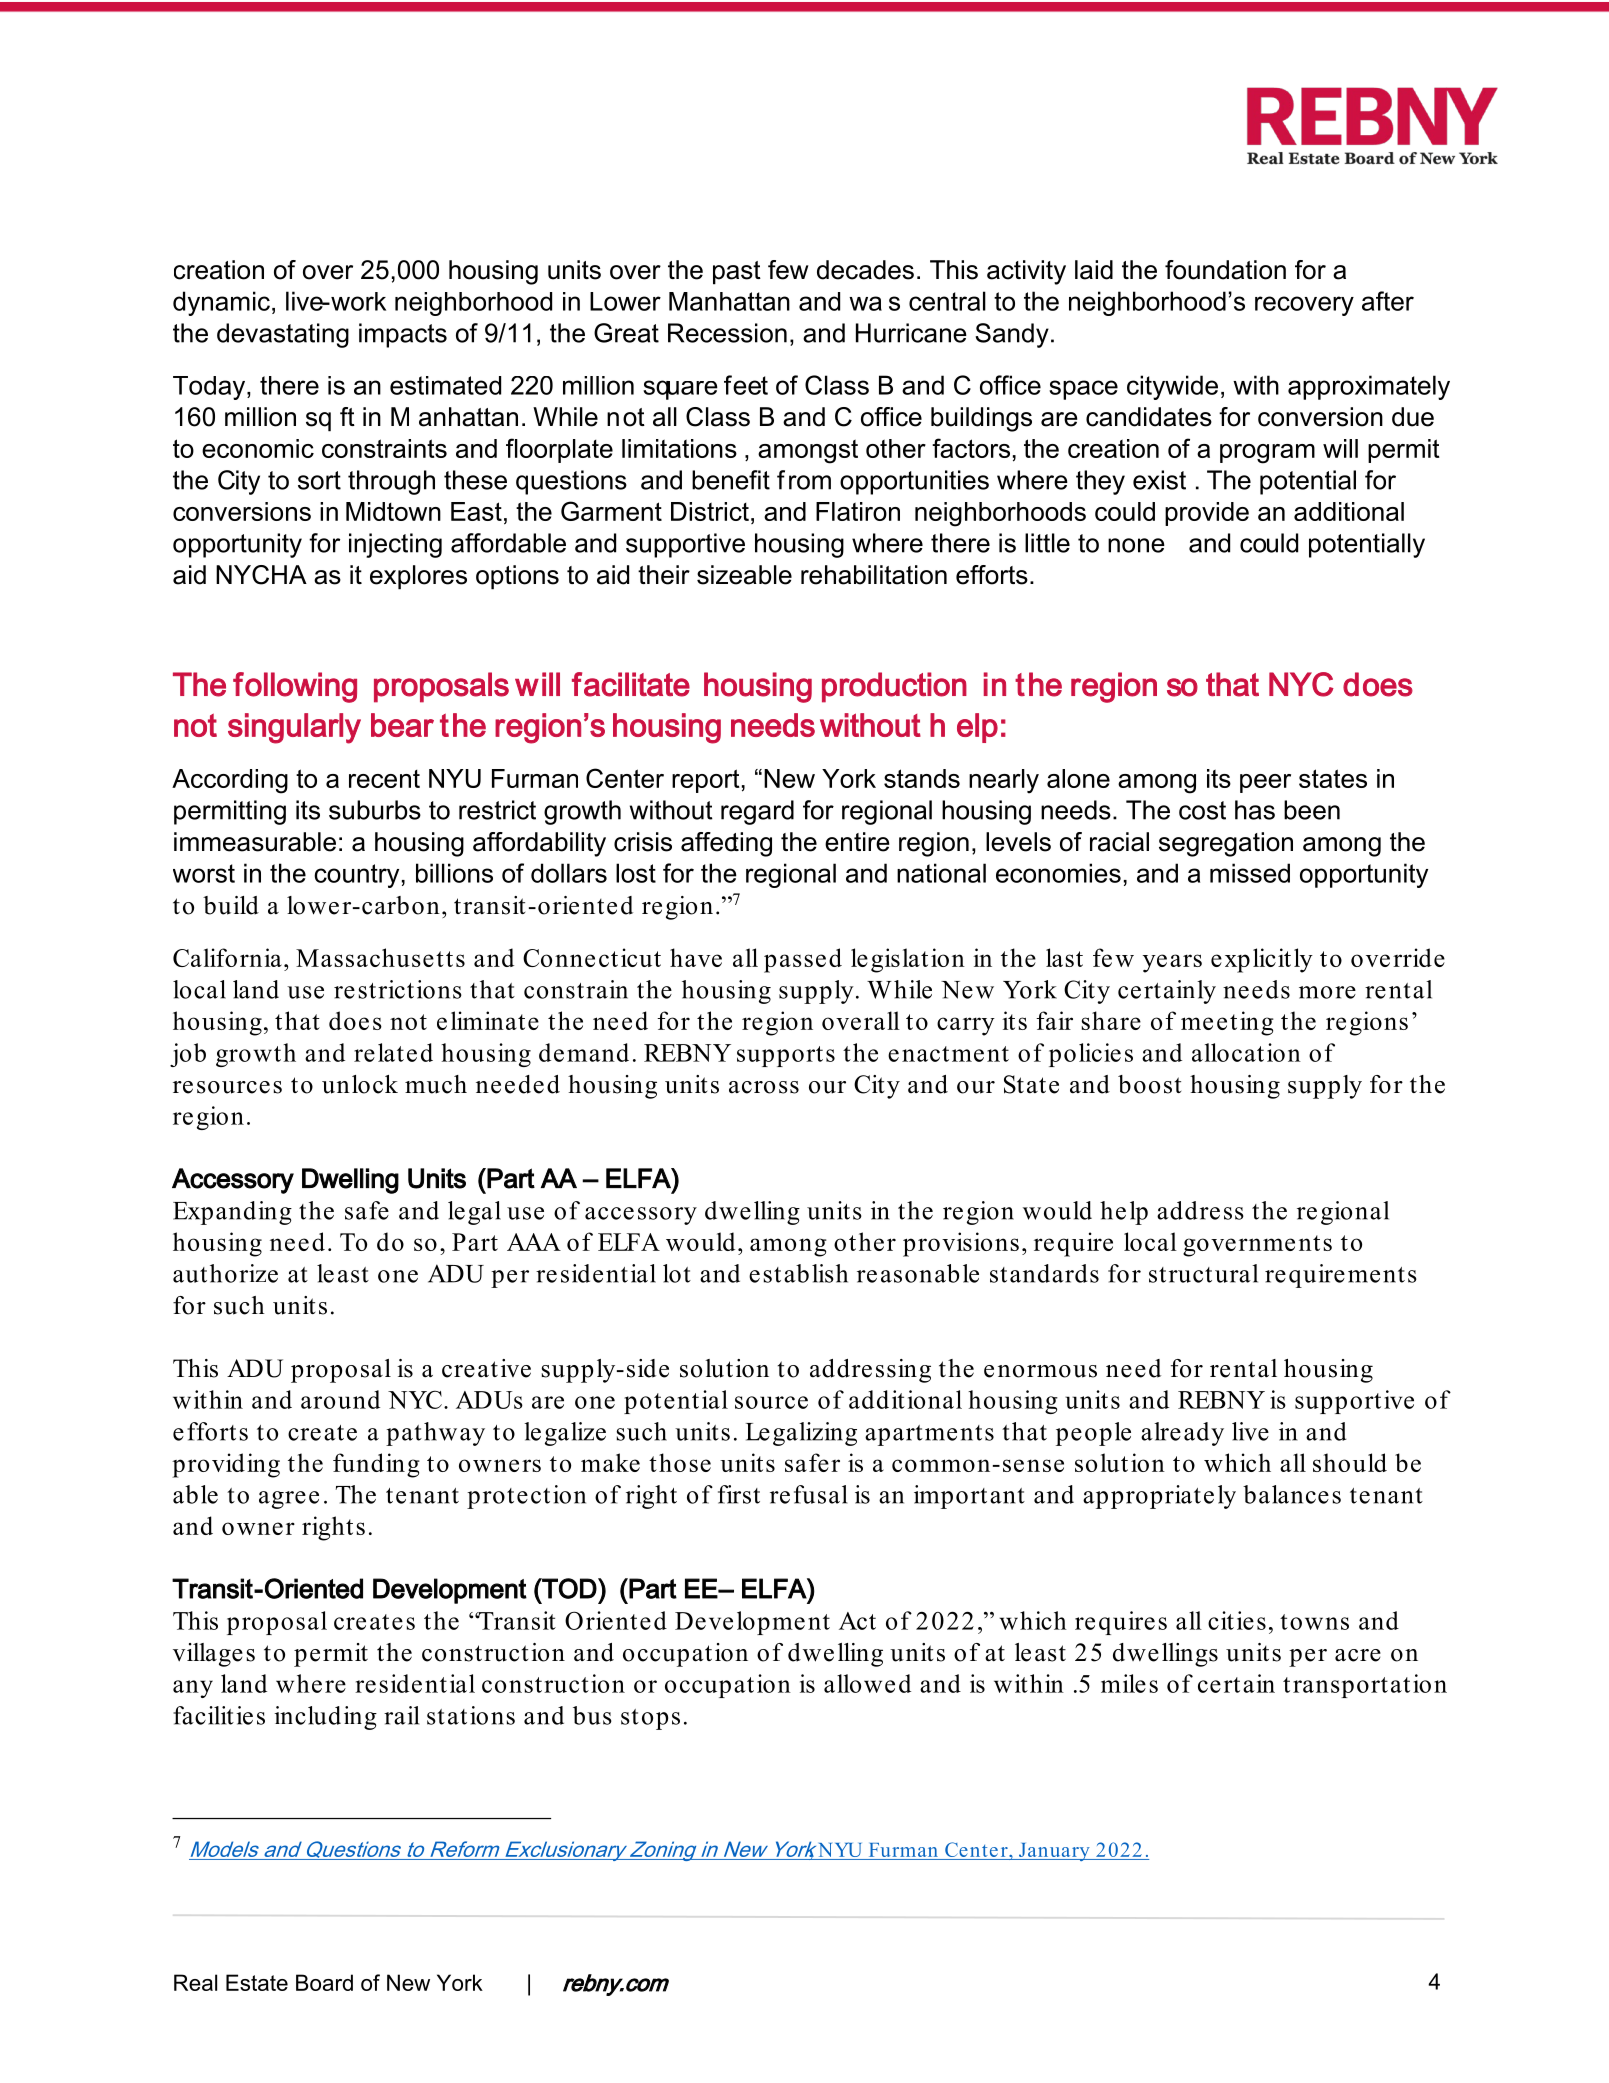  Describe the element at coordinates (360, 1084) in the screenshot. I see `unlock` at that location.
